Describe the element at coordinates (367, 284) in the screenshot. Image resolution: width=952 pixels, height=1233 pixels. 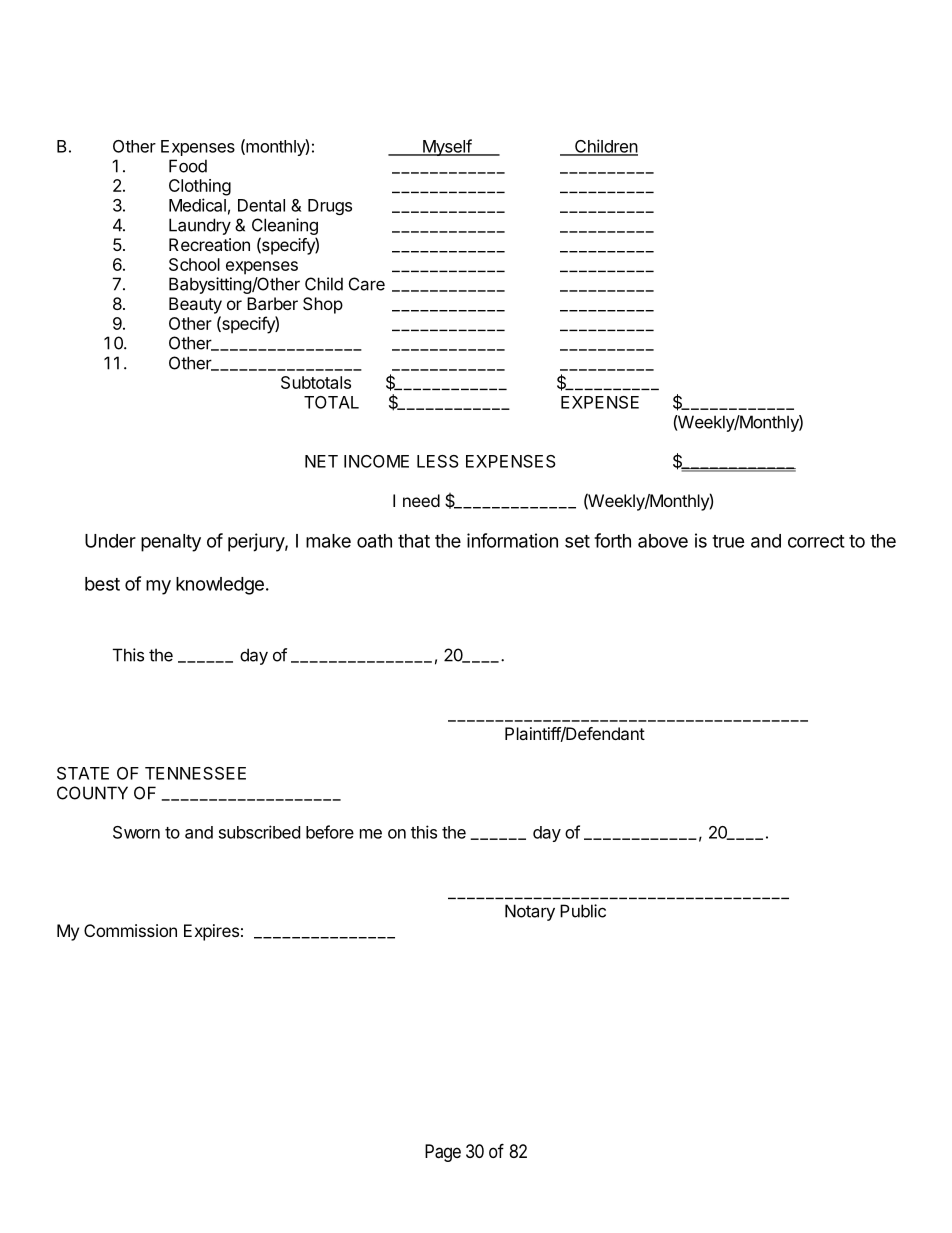
I see `Care` at that location.
